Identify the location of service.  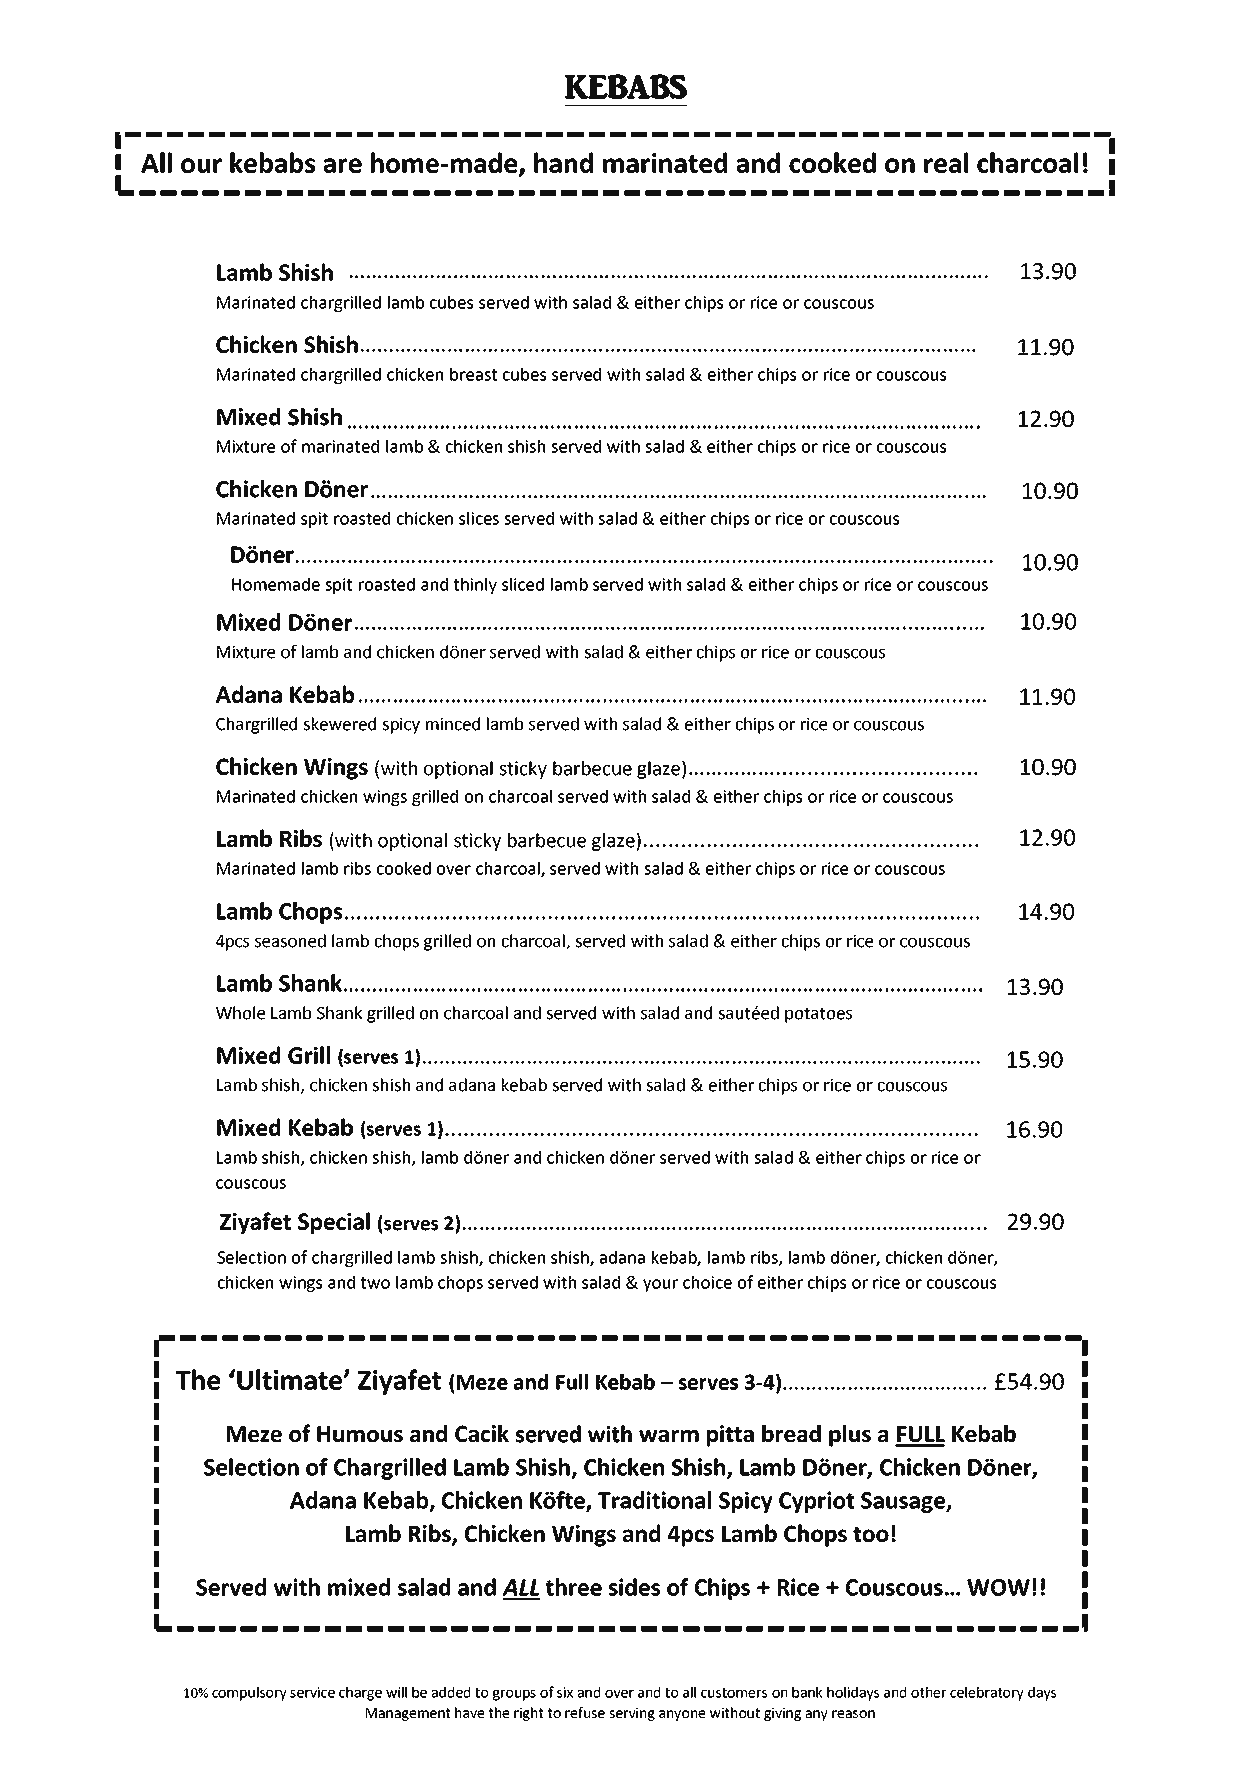
(312, 1692).
